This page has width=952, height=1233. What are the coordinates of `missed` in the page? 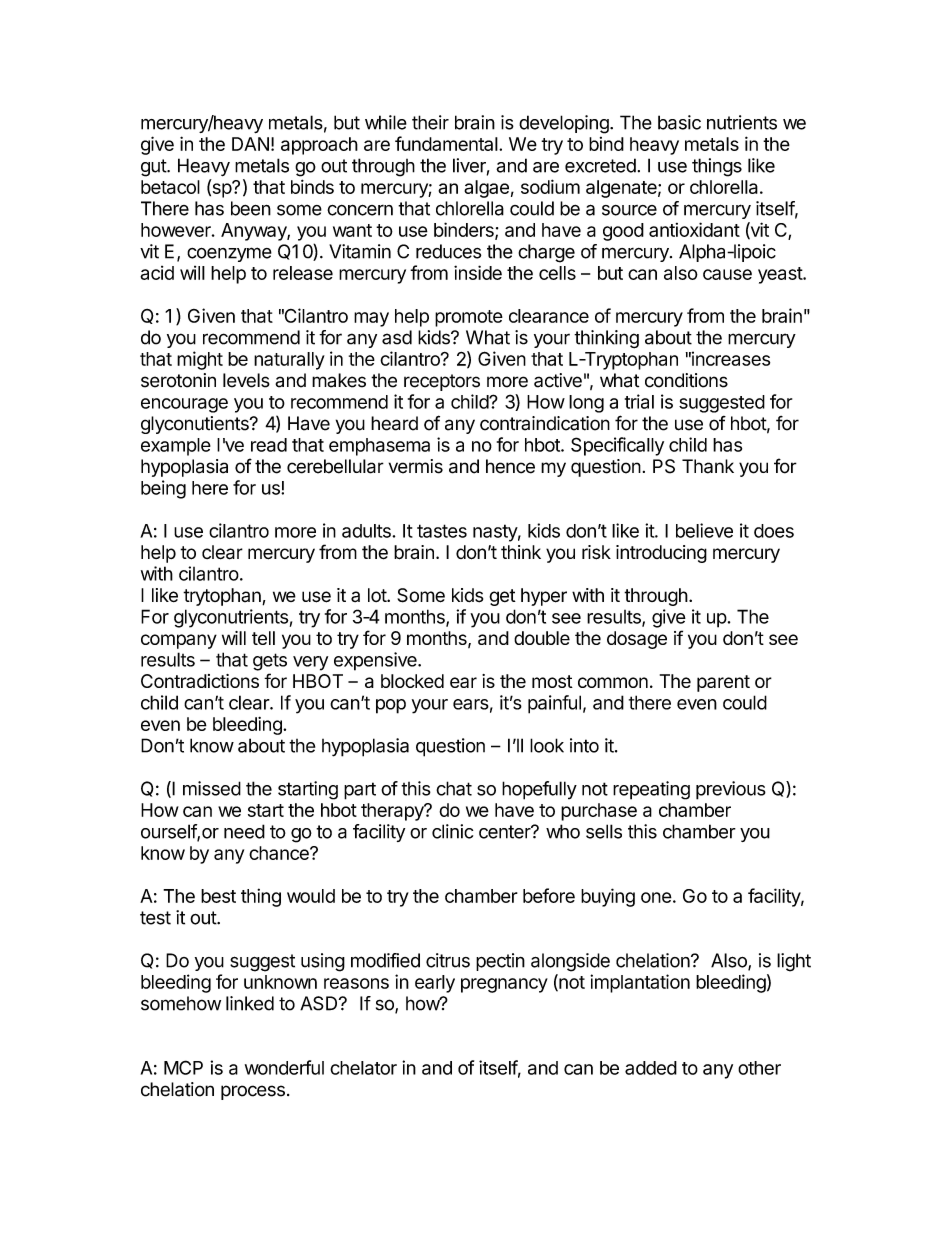 It's located at (212, 788).
